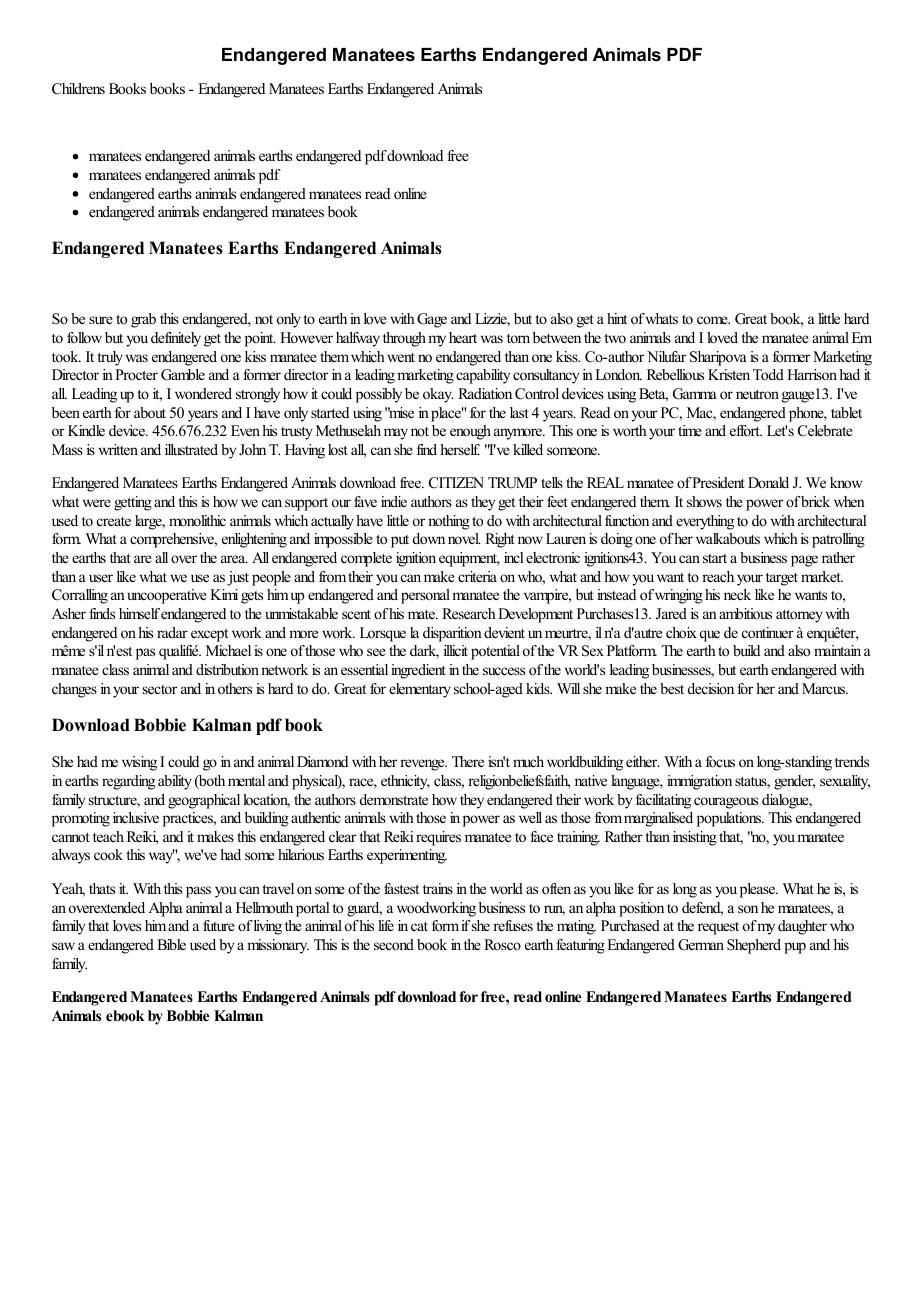 The image size is (924, 1308). Describe the element at coordinates (449, 522) in the screenshot. I see `nothing` at that location.
